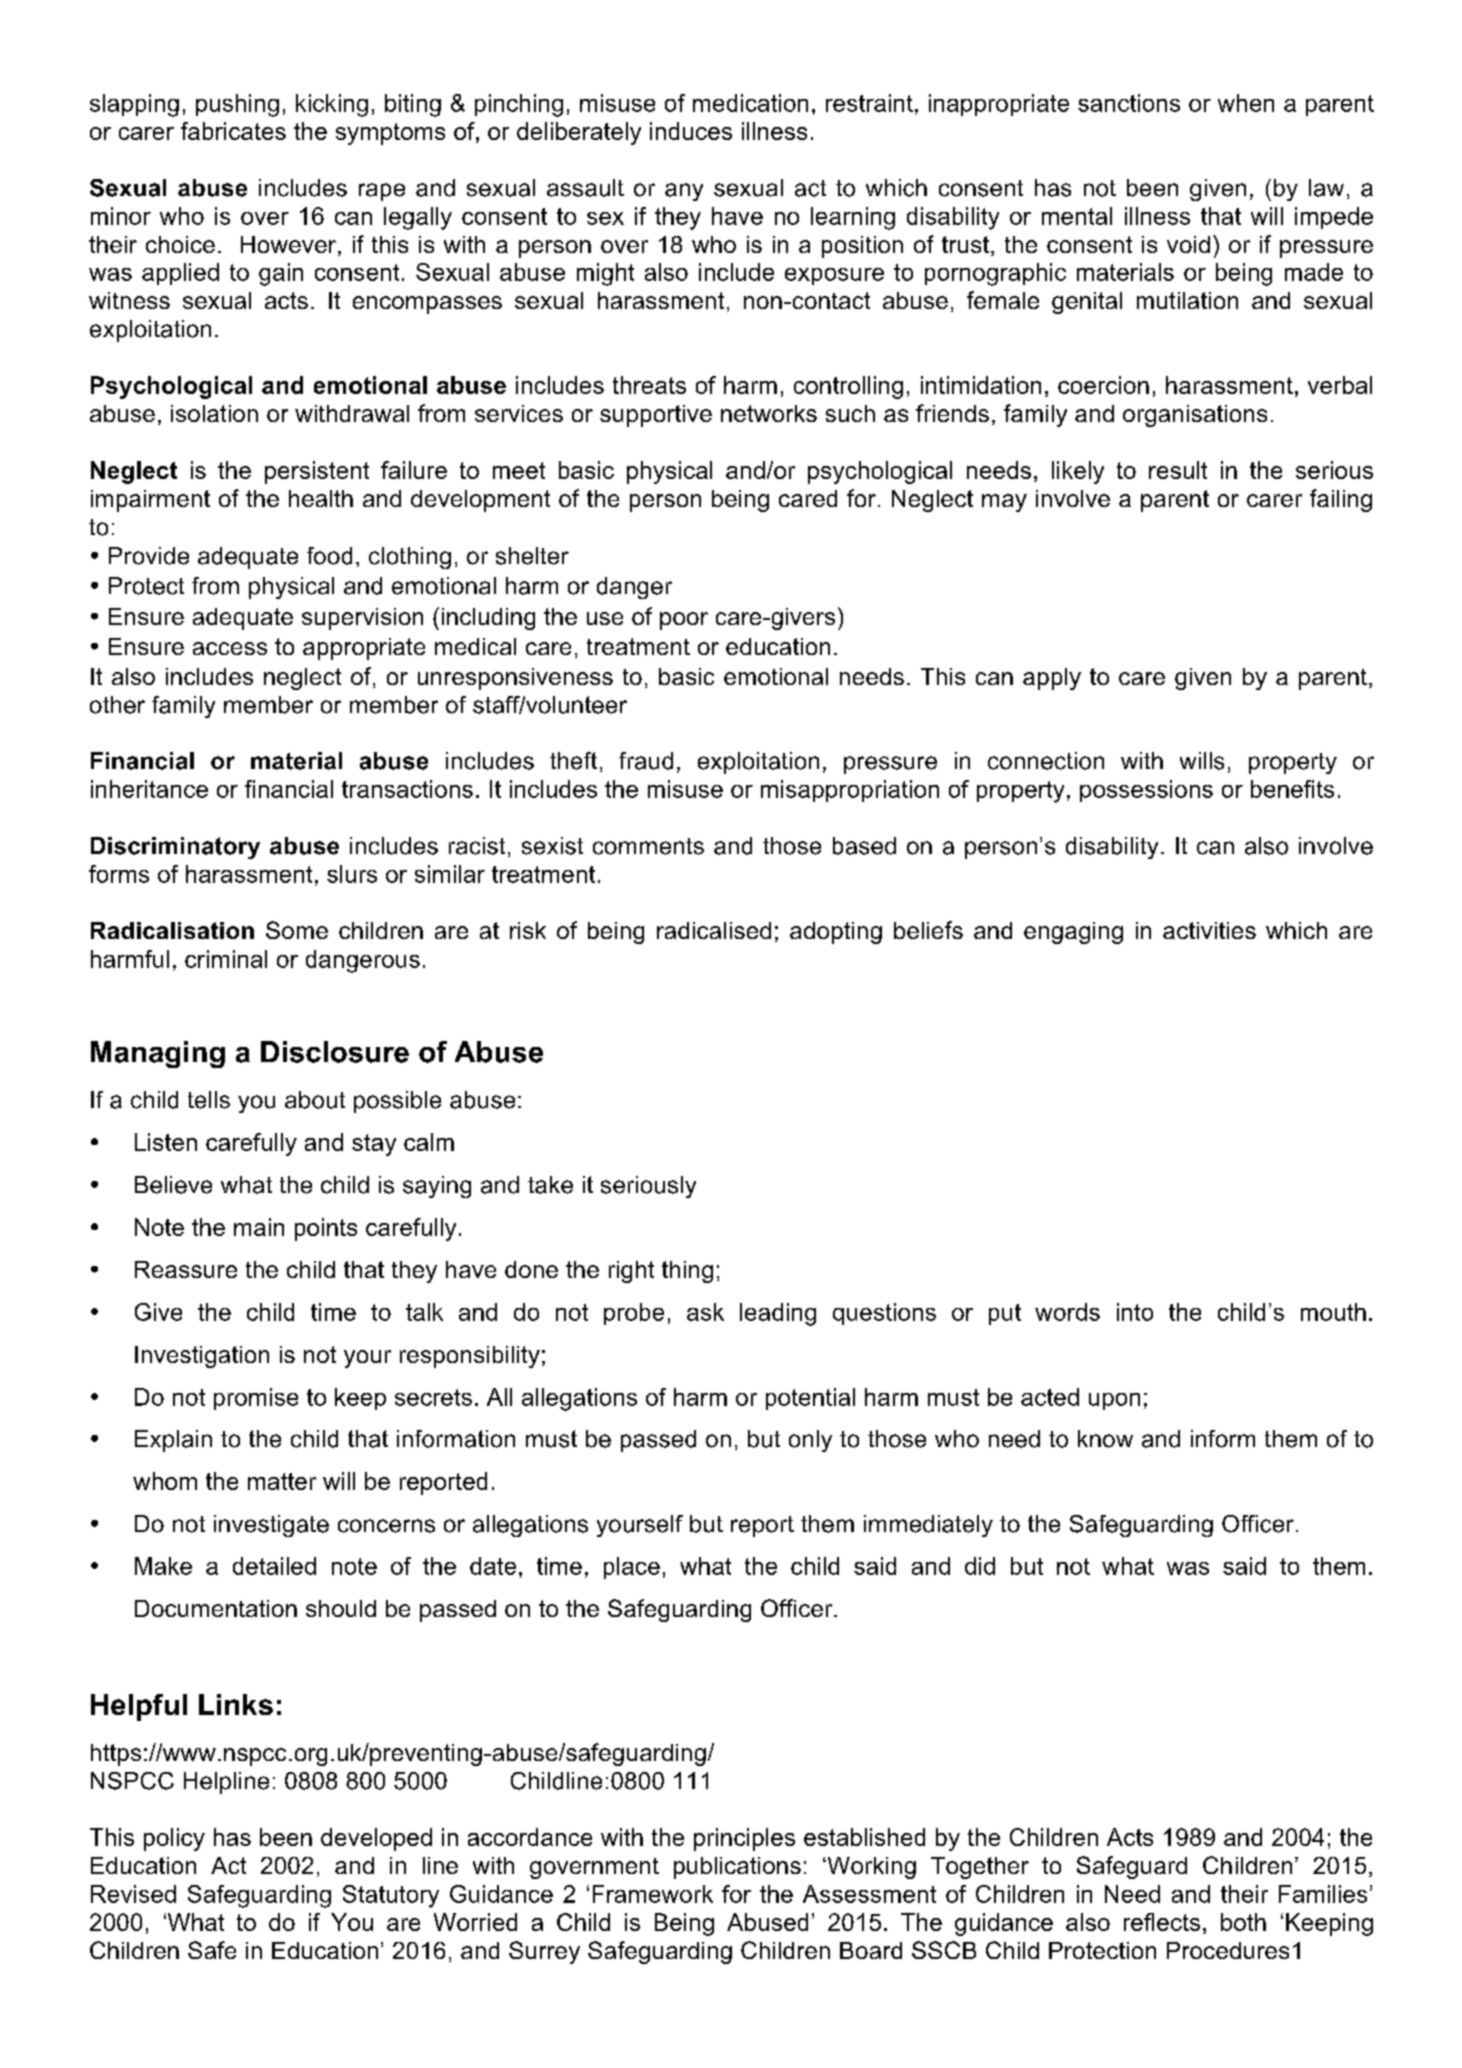  I want to click on policy, so click(174, 1839).
